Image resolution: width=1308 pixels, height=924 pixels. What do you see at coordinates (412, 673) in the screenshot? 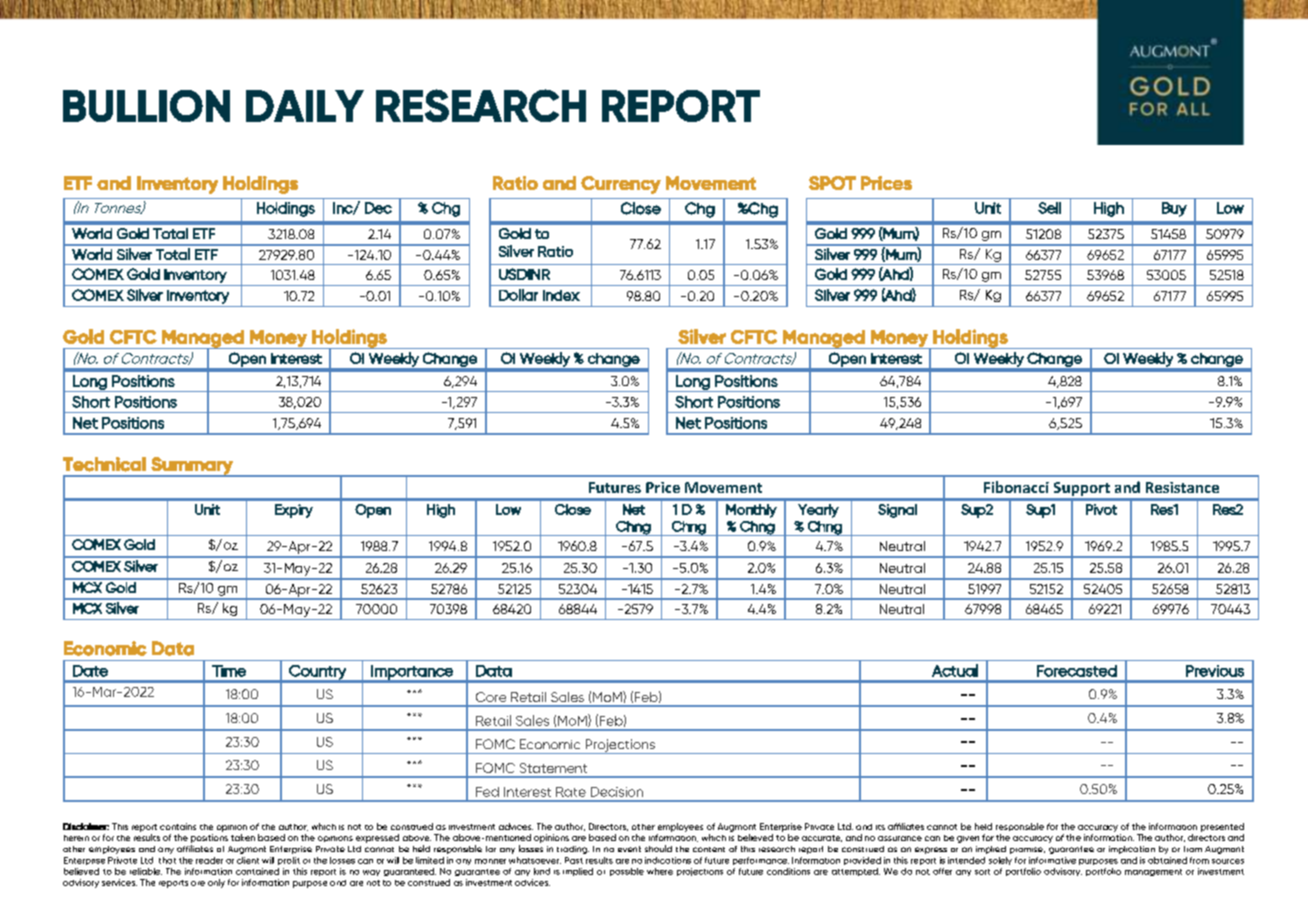
I see `Importance` at bounding box center [412, 673].
